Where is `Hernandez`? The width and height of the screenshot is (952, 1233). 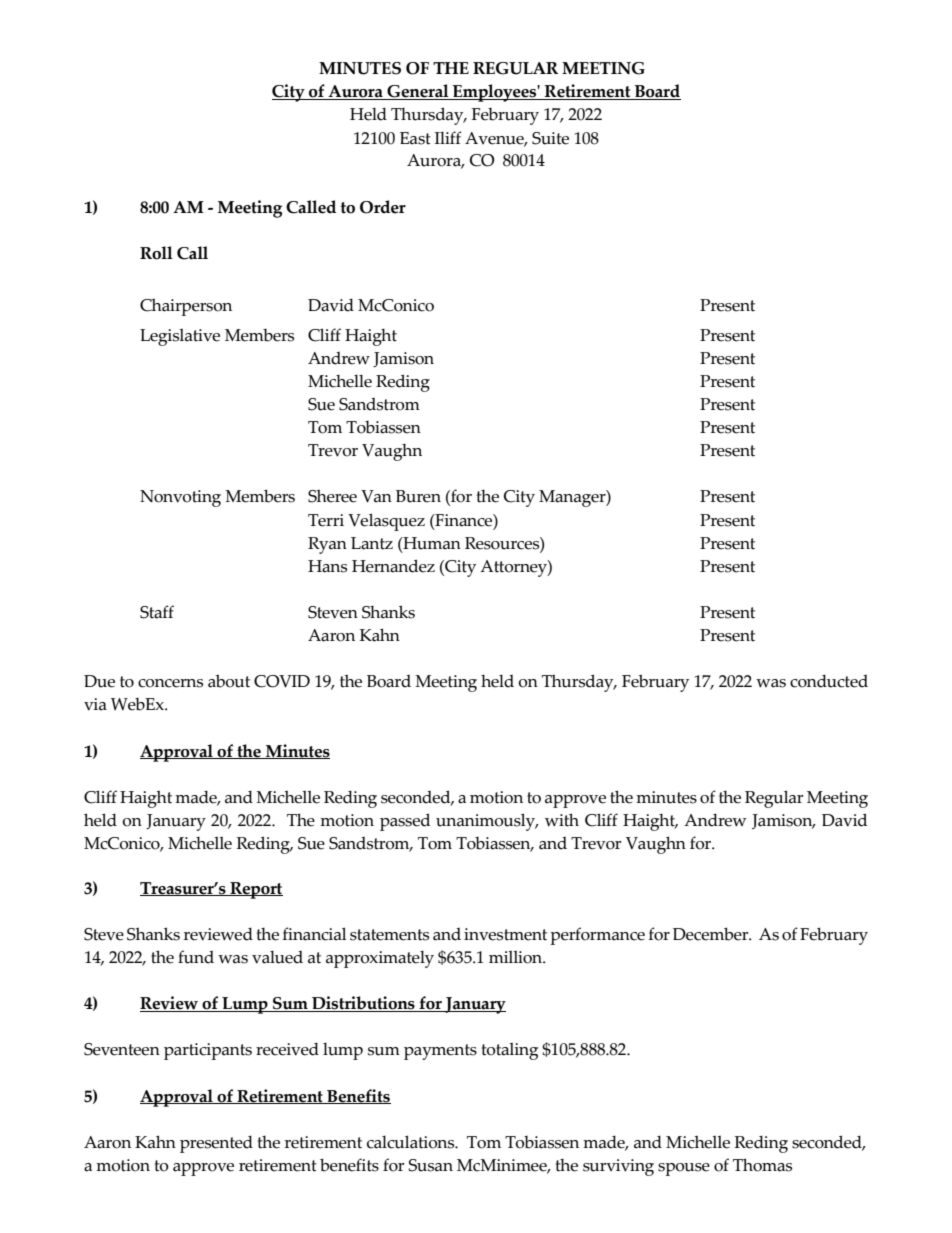
Hernandez is located at coordinates (393, 566).
